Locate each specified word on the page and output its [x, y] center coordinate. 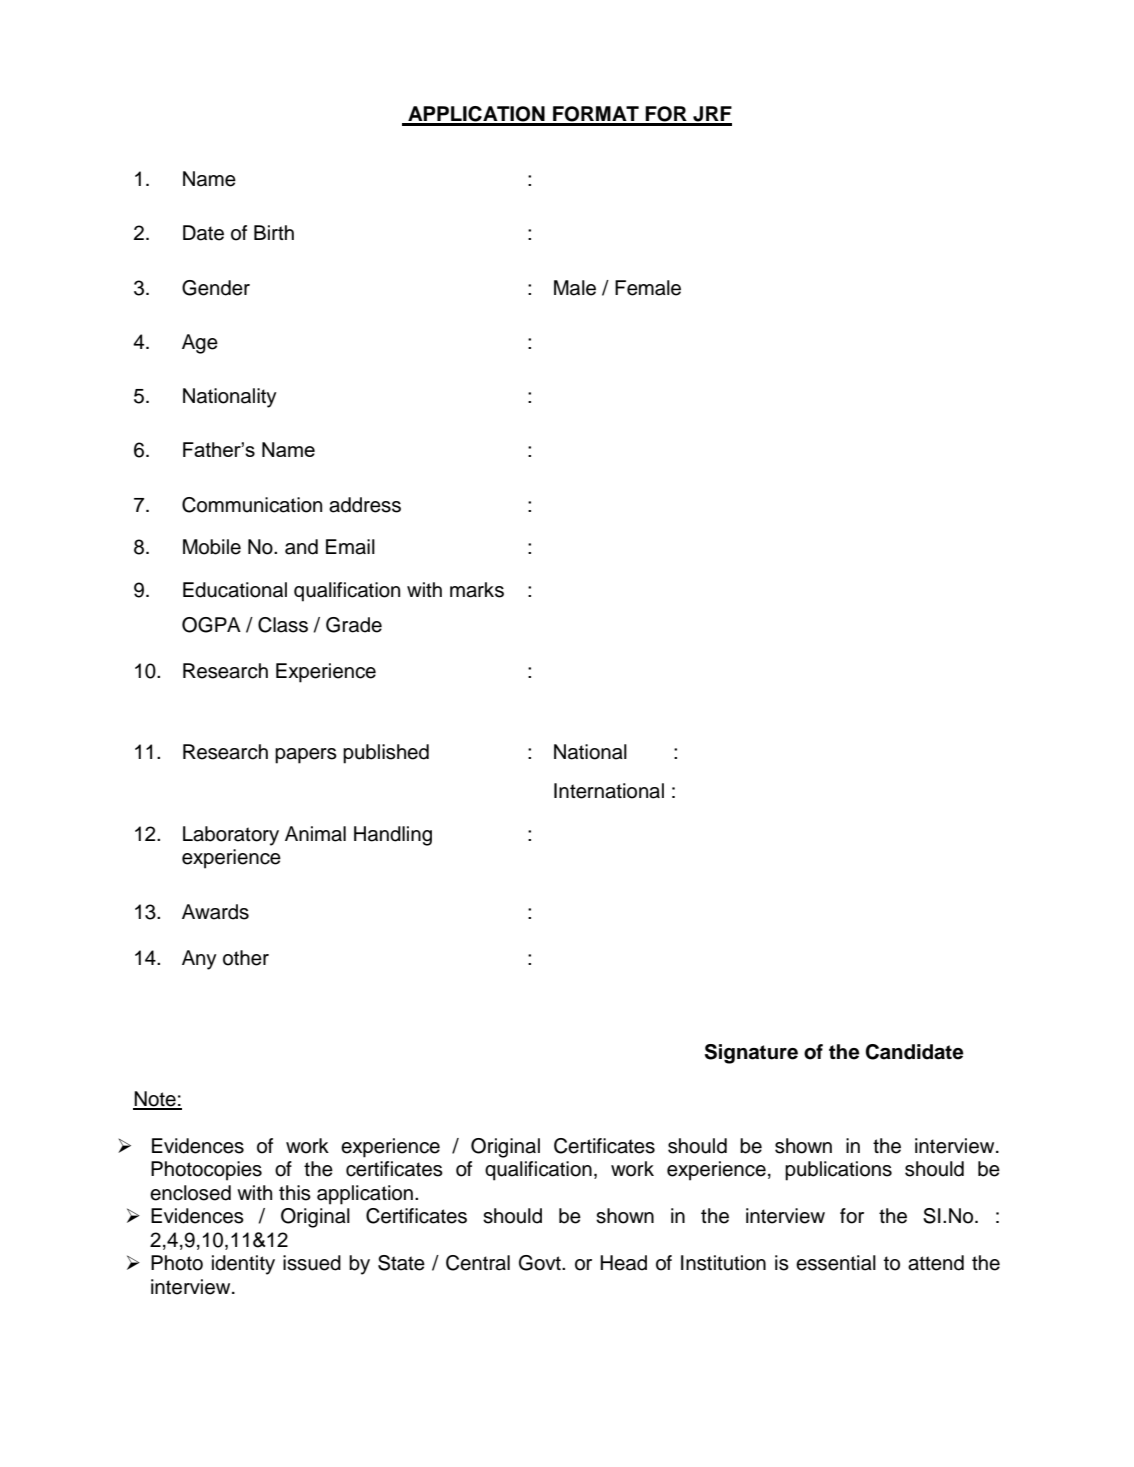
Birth [274, 232]
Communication [252, 505]
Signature [751, 1054]
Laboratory [231, 836]
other [246, 958]
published [386, 754]
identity [243, 1265]
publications [838, 1171]
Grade [354, 625]
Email [350, 547]
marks [477, 590]
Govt [541, 1263]
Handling [393, 836]
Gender [216, 288]
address [365, 505]
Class [283, 625]
